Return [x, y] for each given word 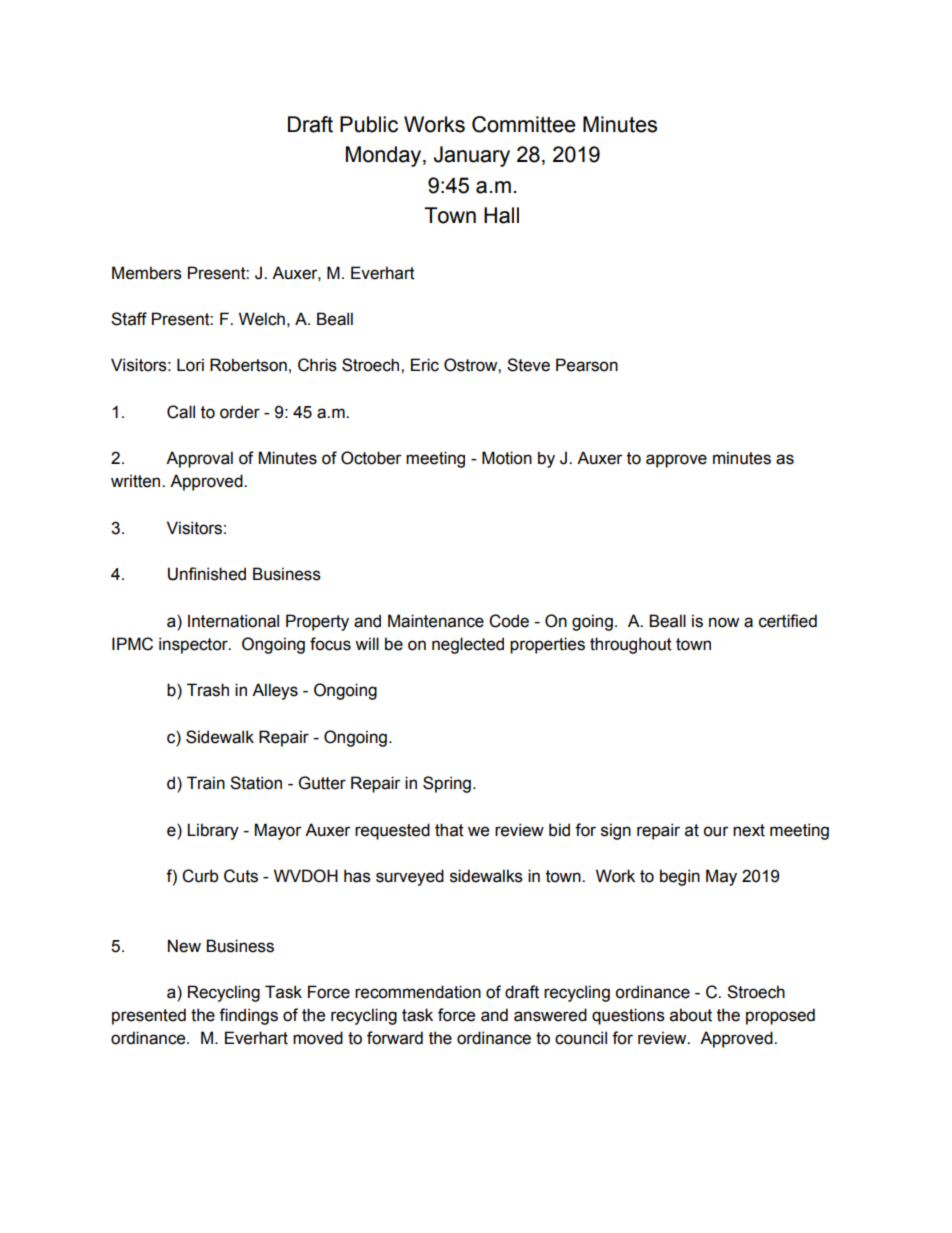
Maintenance [436, 621]
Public [369, 124]
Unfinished [207, 574]
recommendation [418, 992]
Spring [447, 784]
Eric [425, 365]
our [715, 831]
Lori [190, 365]
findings [248, 1016]
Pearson [587, 365]
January [472, 156]
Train [206, 783]
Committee [524, 124]
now [724, 622]
